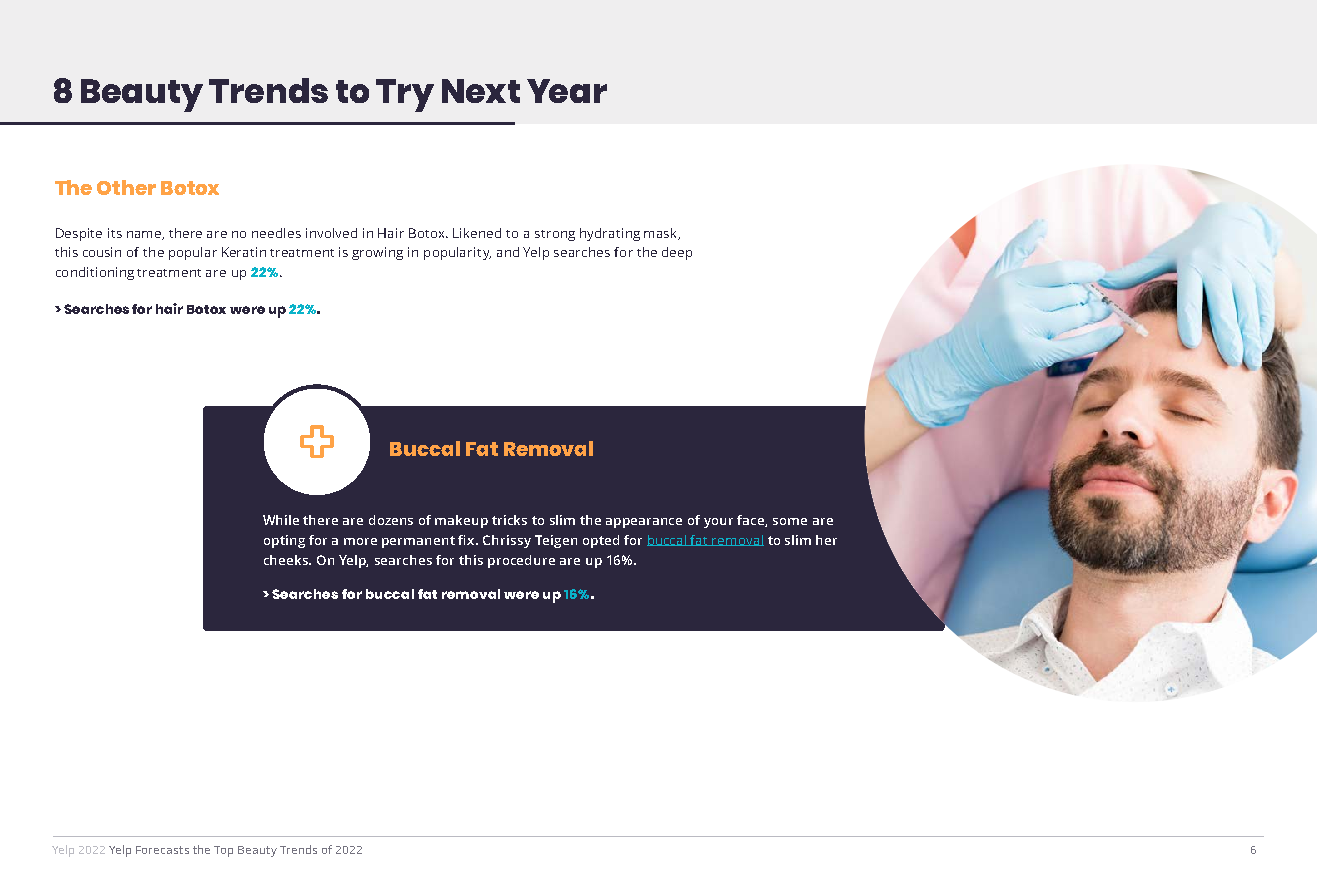 This screenshot has height=896, width=1317. I want to click on conditioning, so click(95, 273).
